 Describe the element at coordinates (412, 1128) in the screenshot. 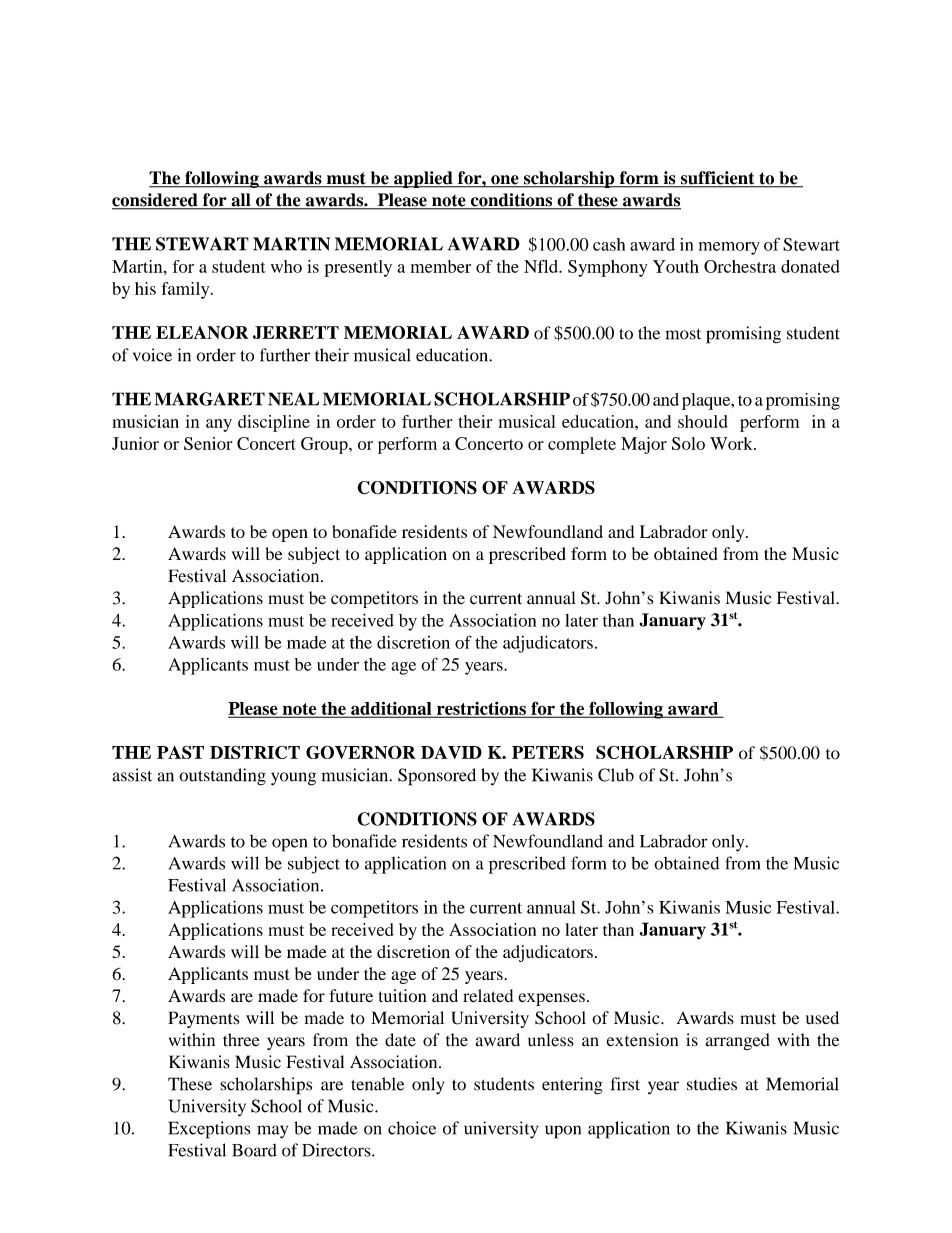

I see `choice` at that location.
